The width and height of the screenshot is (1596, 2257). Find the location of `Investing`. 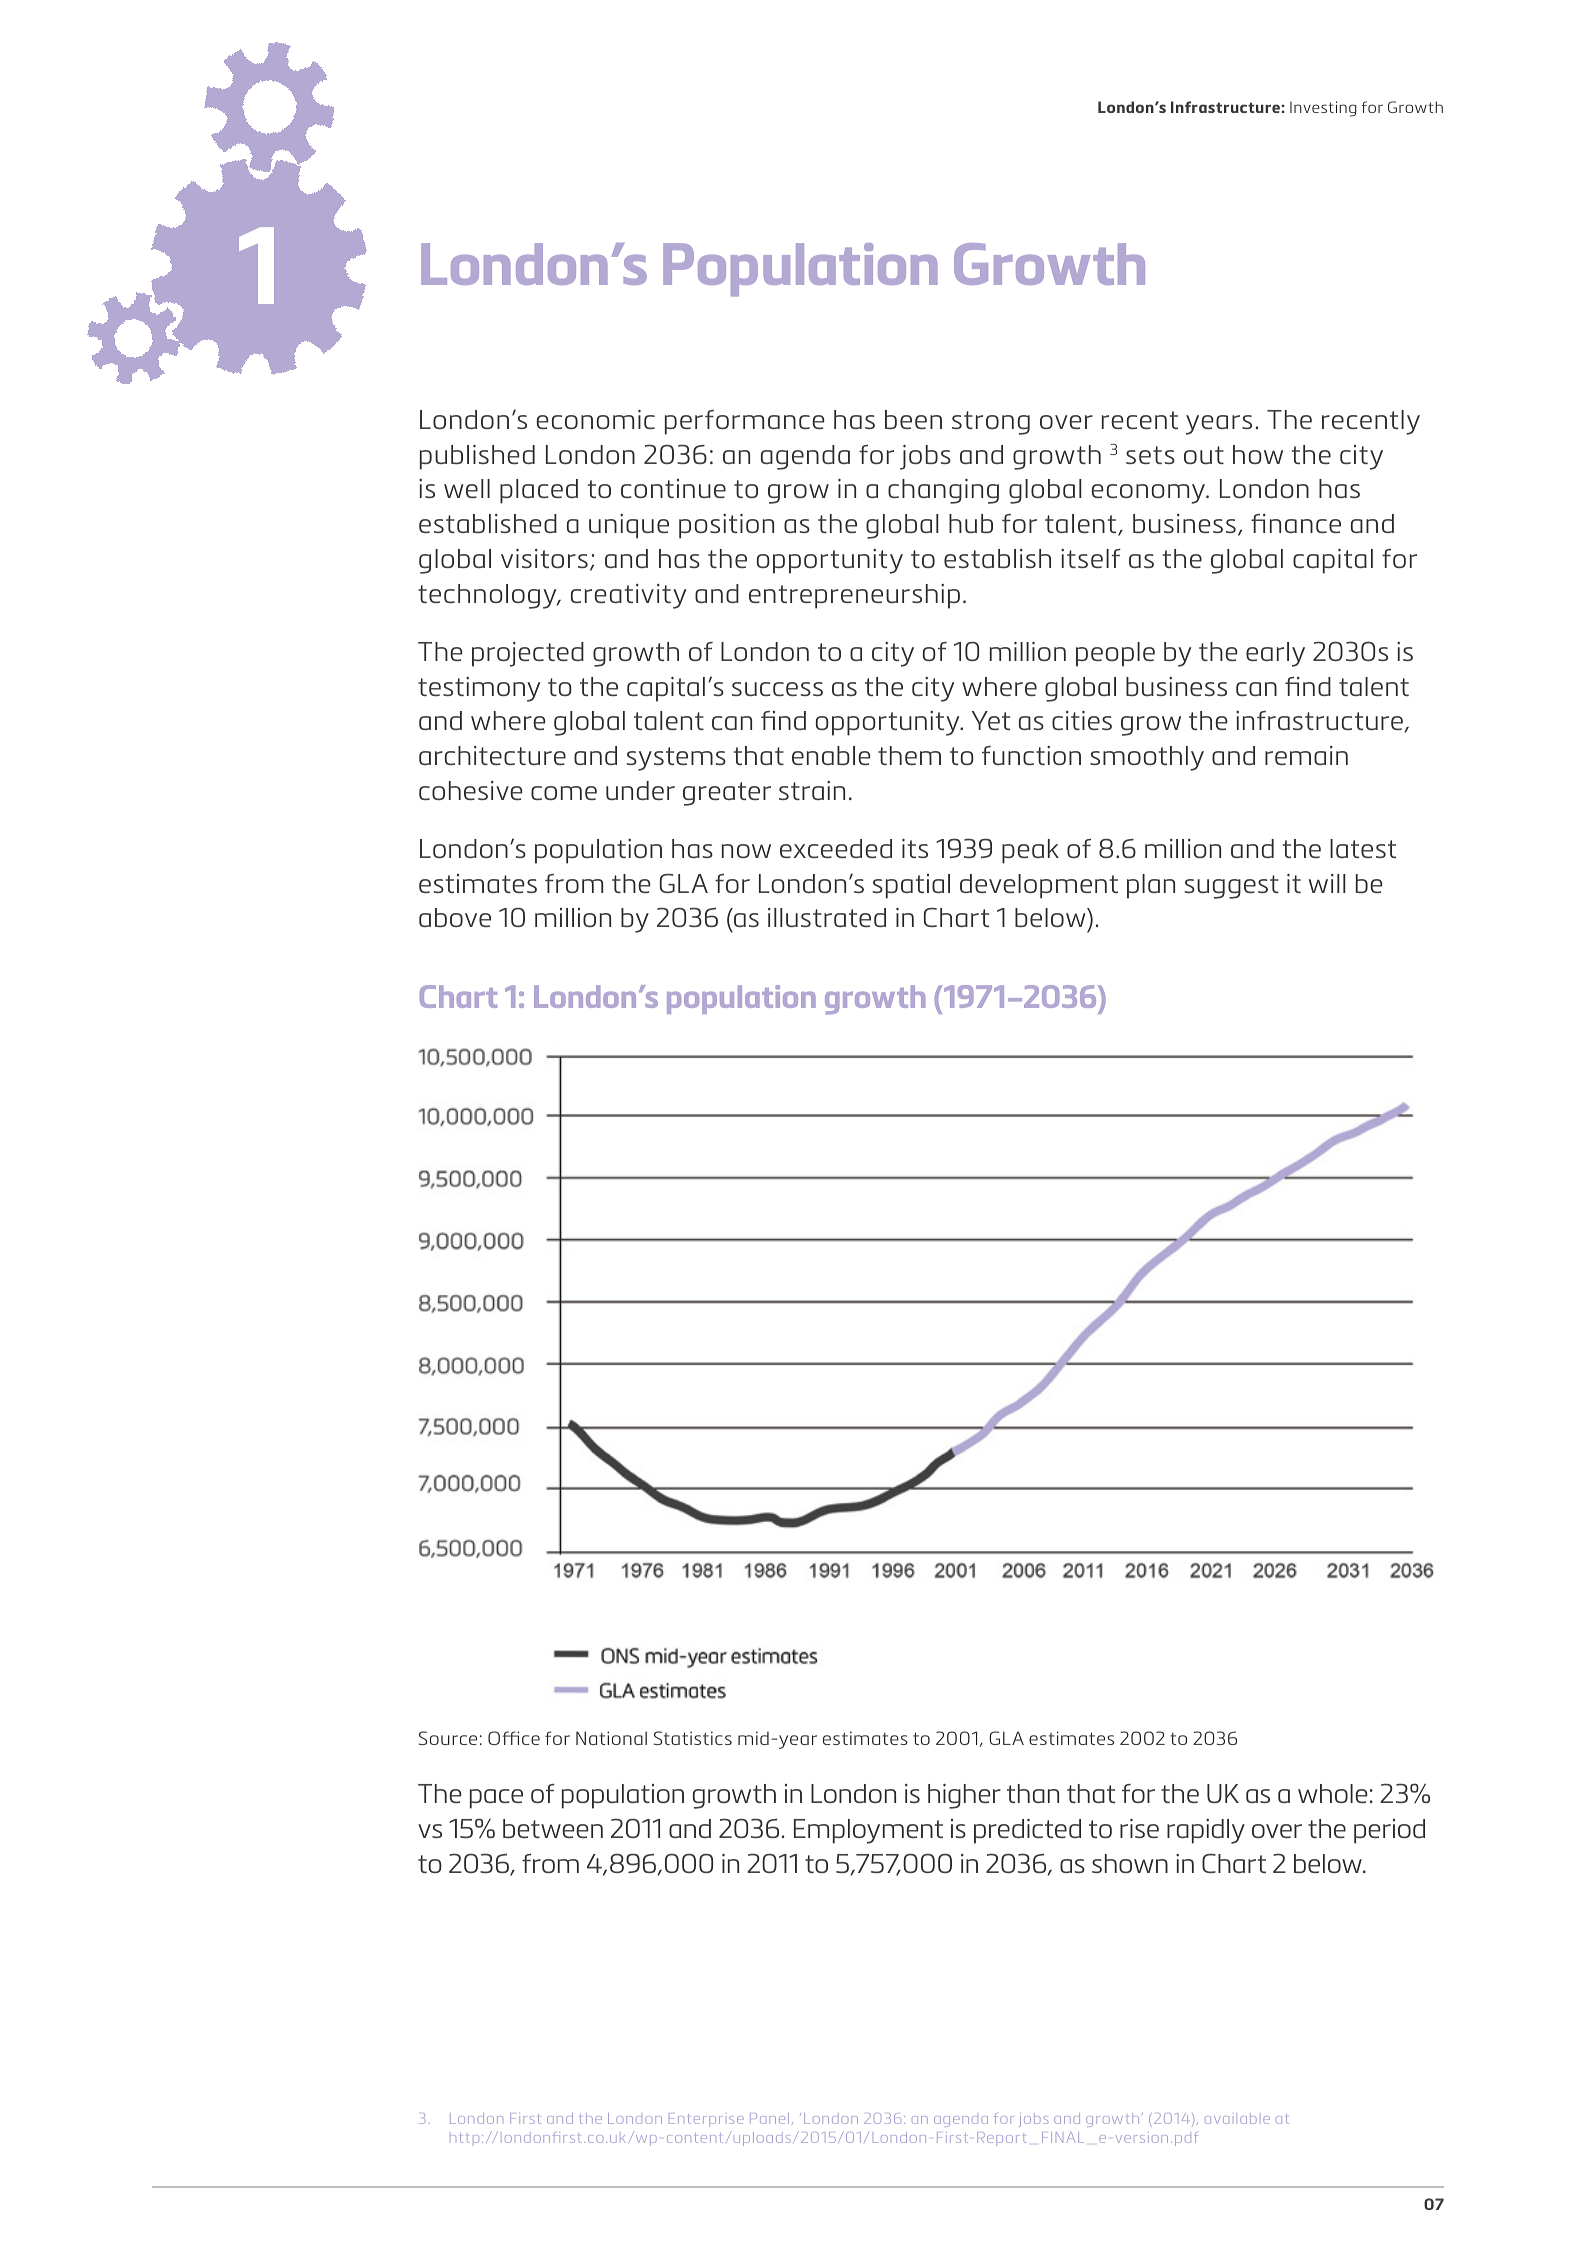

Investing is located at coordinates (1323, 109).
